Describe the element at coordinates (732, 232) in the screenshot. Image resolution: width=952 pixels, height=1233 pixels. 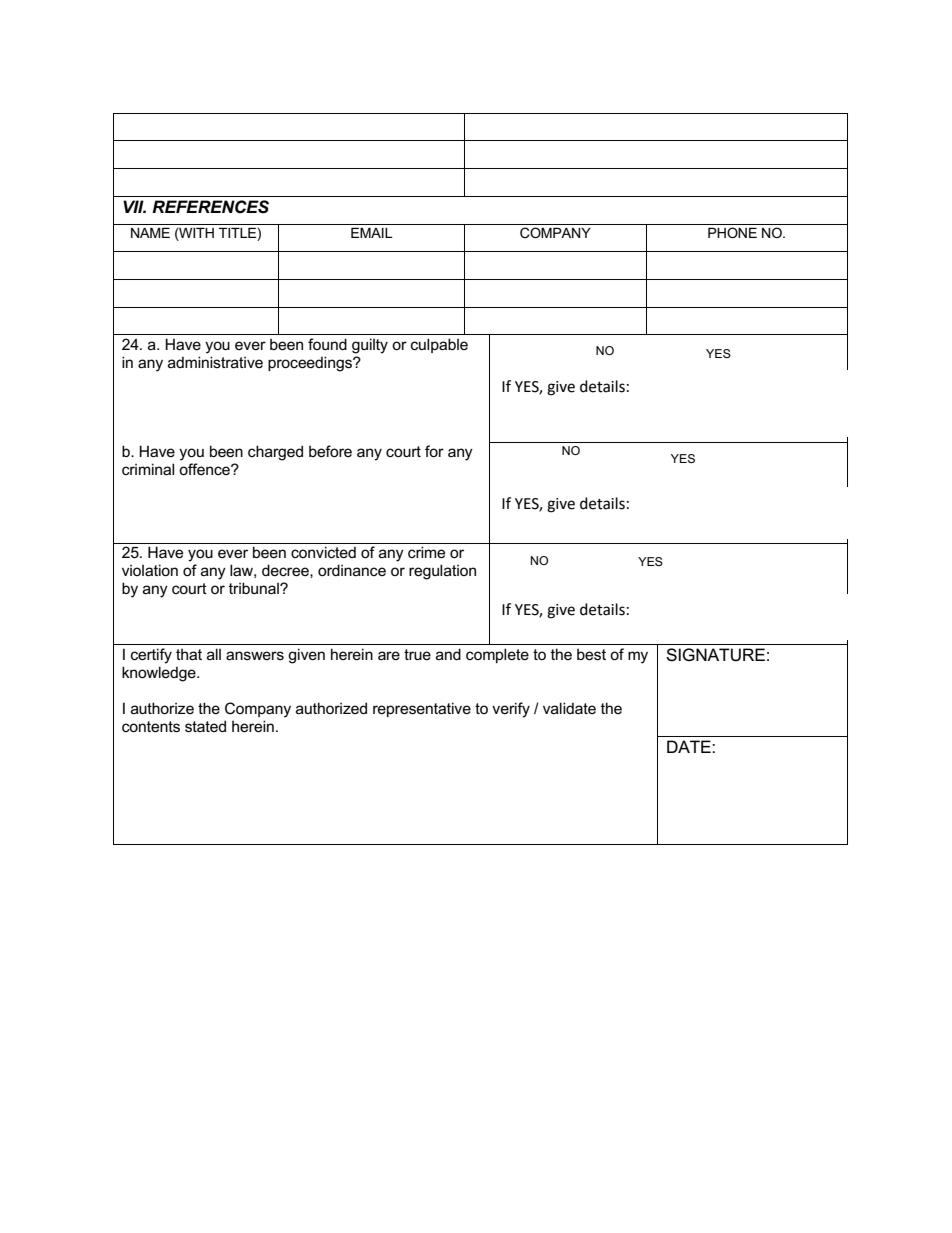
I see `PHONE` at that location.
